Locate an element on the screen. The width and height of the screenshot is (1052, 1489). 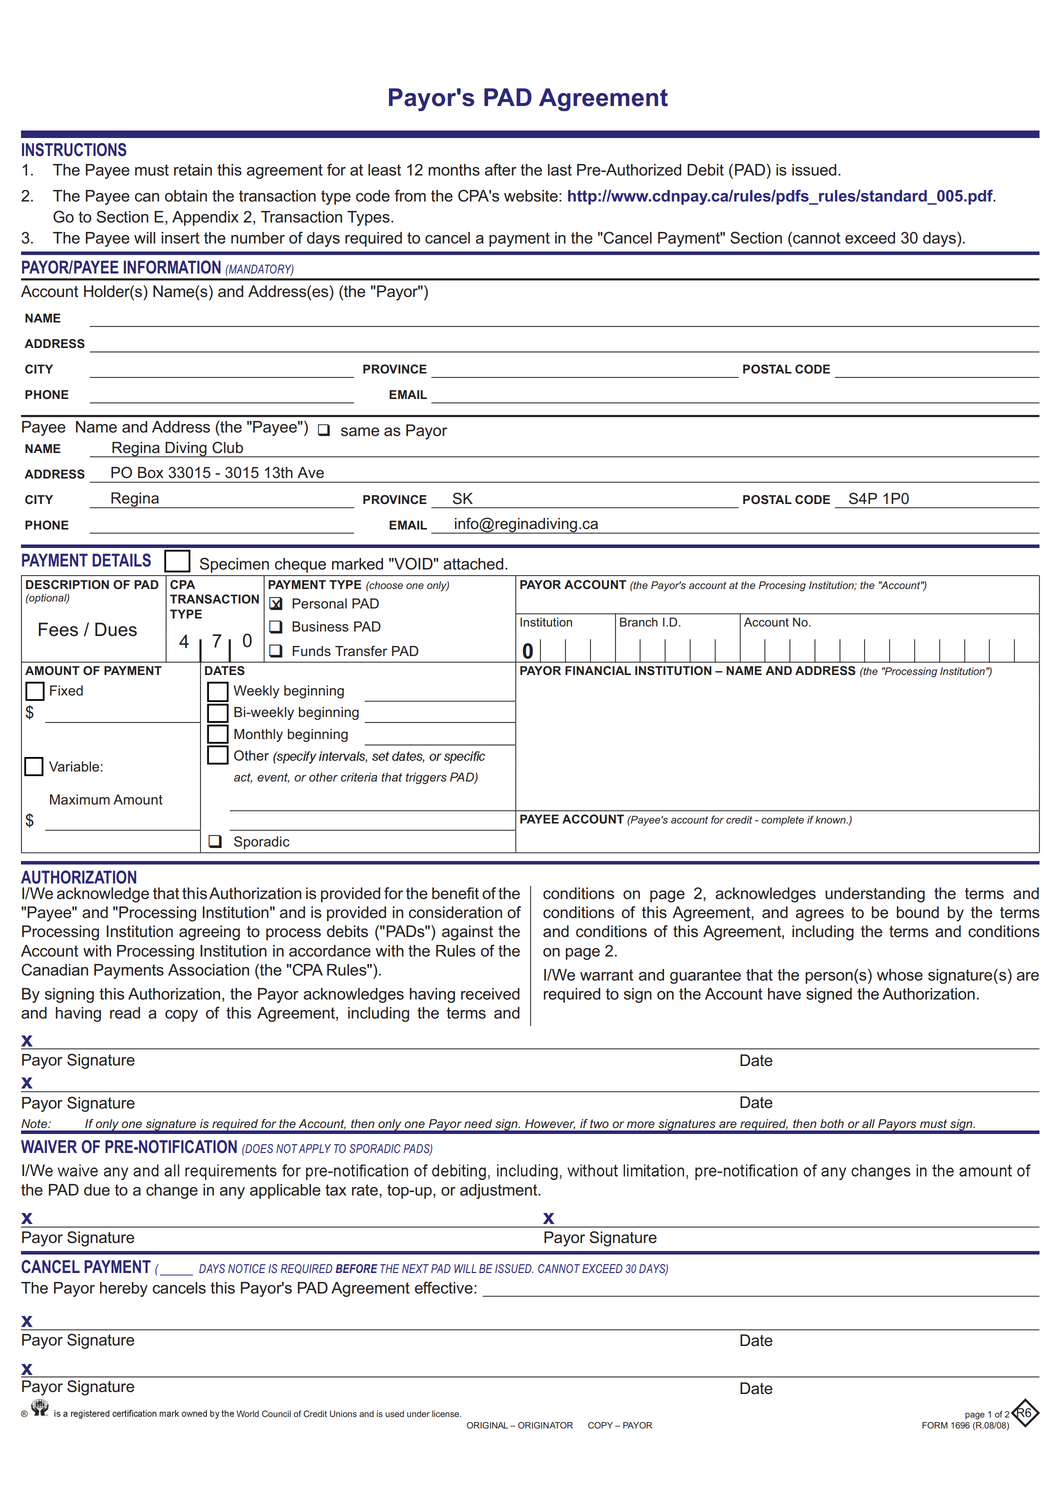
both is located at coordinates (832, 1123).
